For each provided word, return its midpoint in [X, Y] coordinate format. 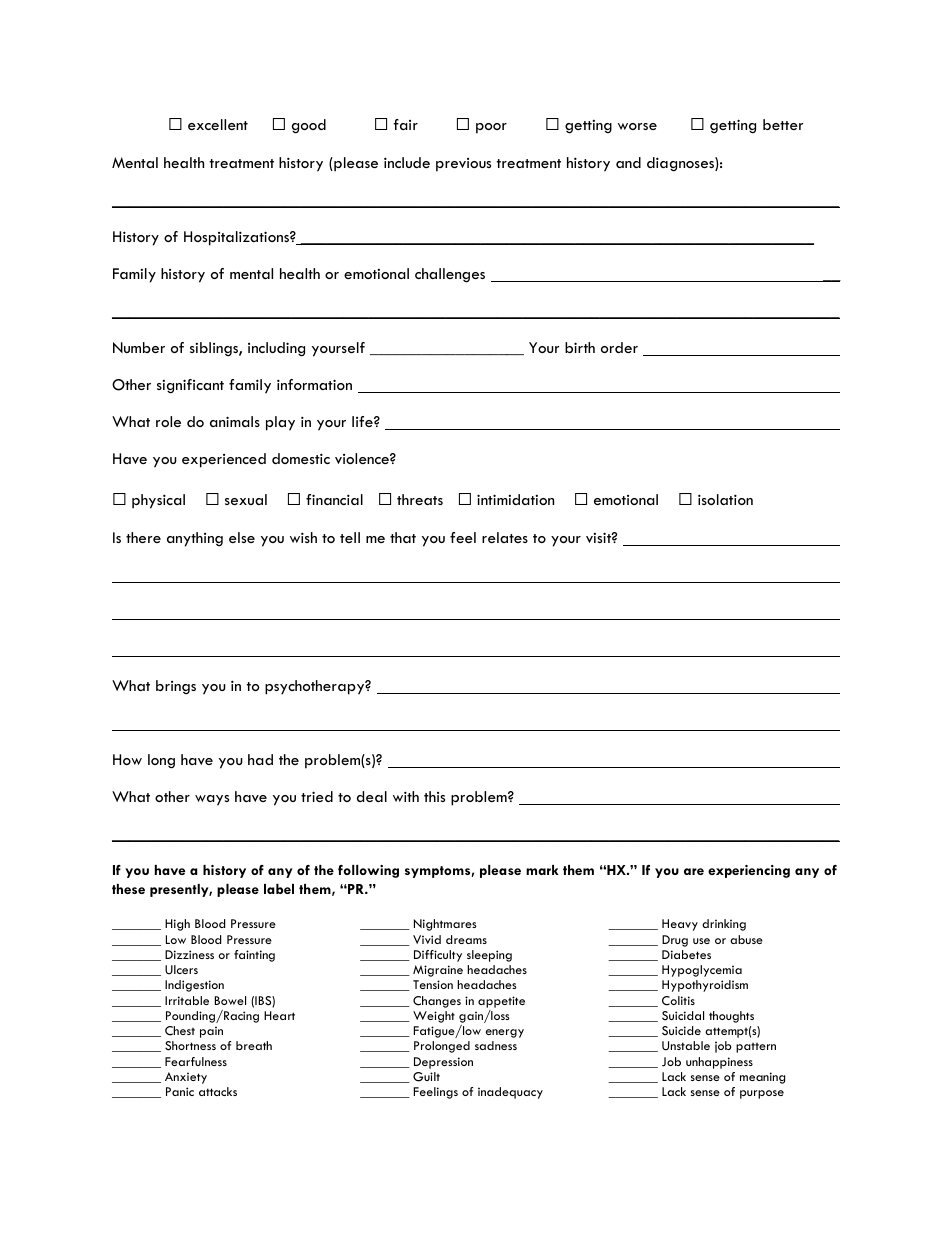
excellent [218, 124]
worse [637, 126]
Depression [443, 1063]
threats [420, 499]
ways [212, 800]
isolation [725, 499]
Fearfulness [196, 1061]
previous [463, 165]
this [434, 796]
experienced [224, 460]
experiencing [749, 871]
